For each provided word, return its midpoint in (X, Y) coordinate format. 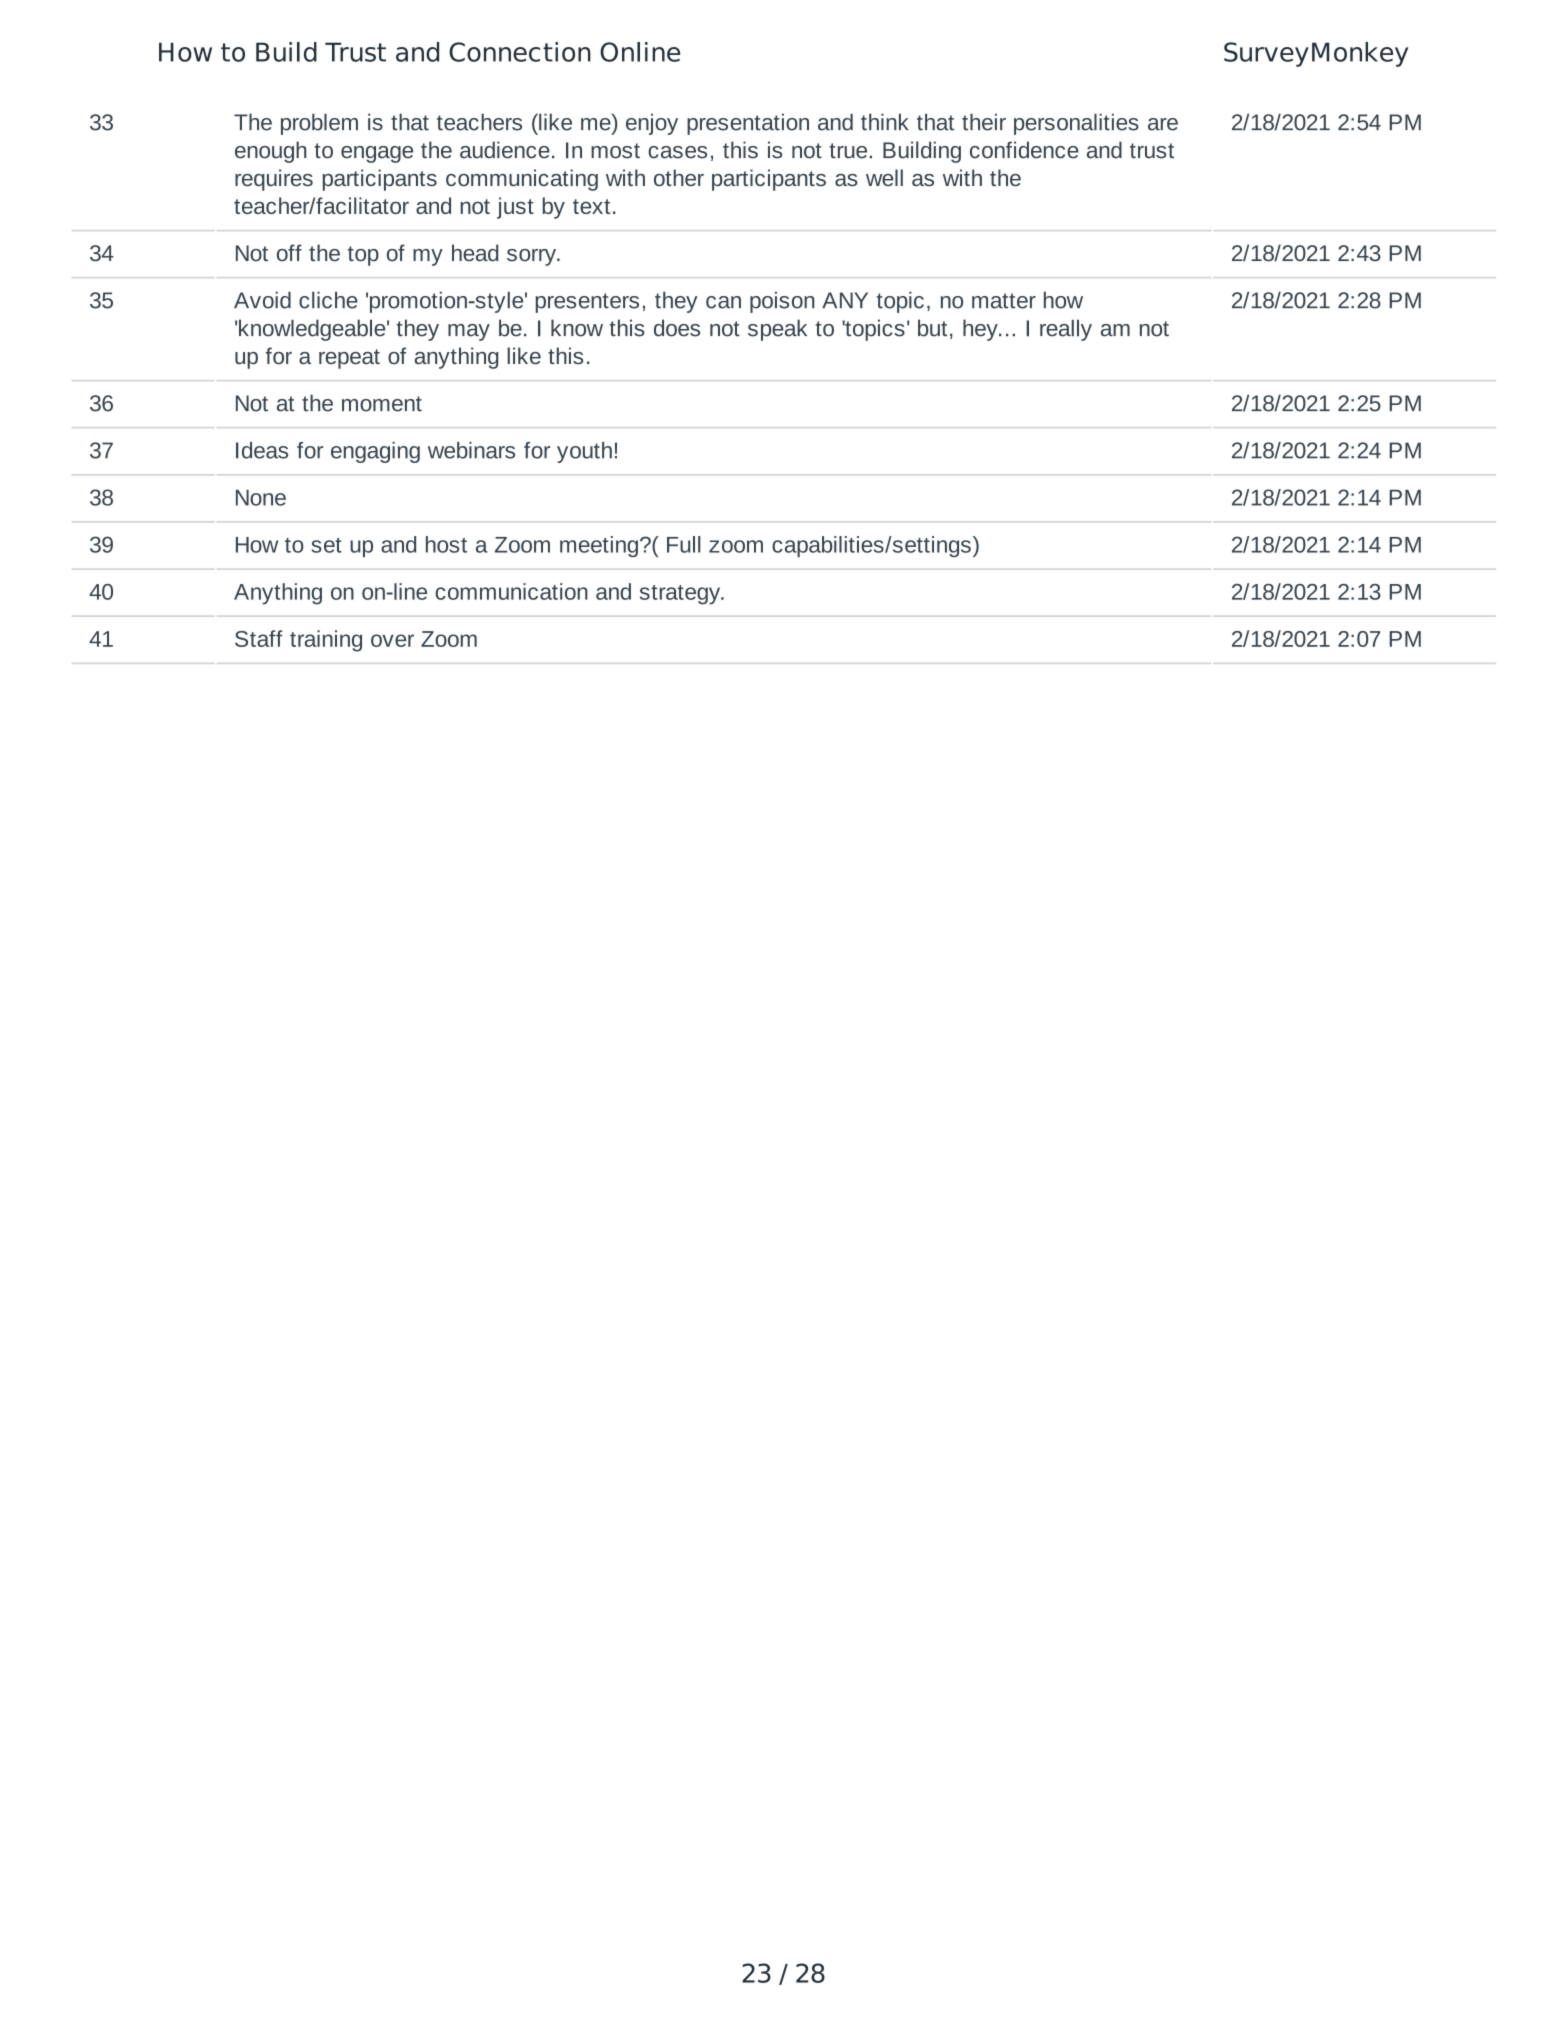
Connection (520, 52)
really (1066, 330)
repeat (349, 359)
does (677, 328)
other (679, 177)
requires (274, 180)
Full (684, 544)
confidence (1024, 150)
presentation (748, 124)
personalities (1076, 124)
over (392, 640)
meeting (599, 546)
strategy (681, 595)
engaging (375, 452)
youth (584, 452)
